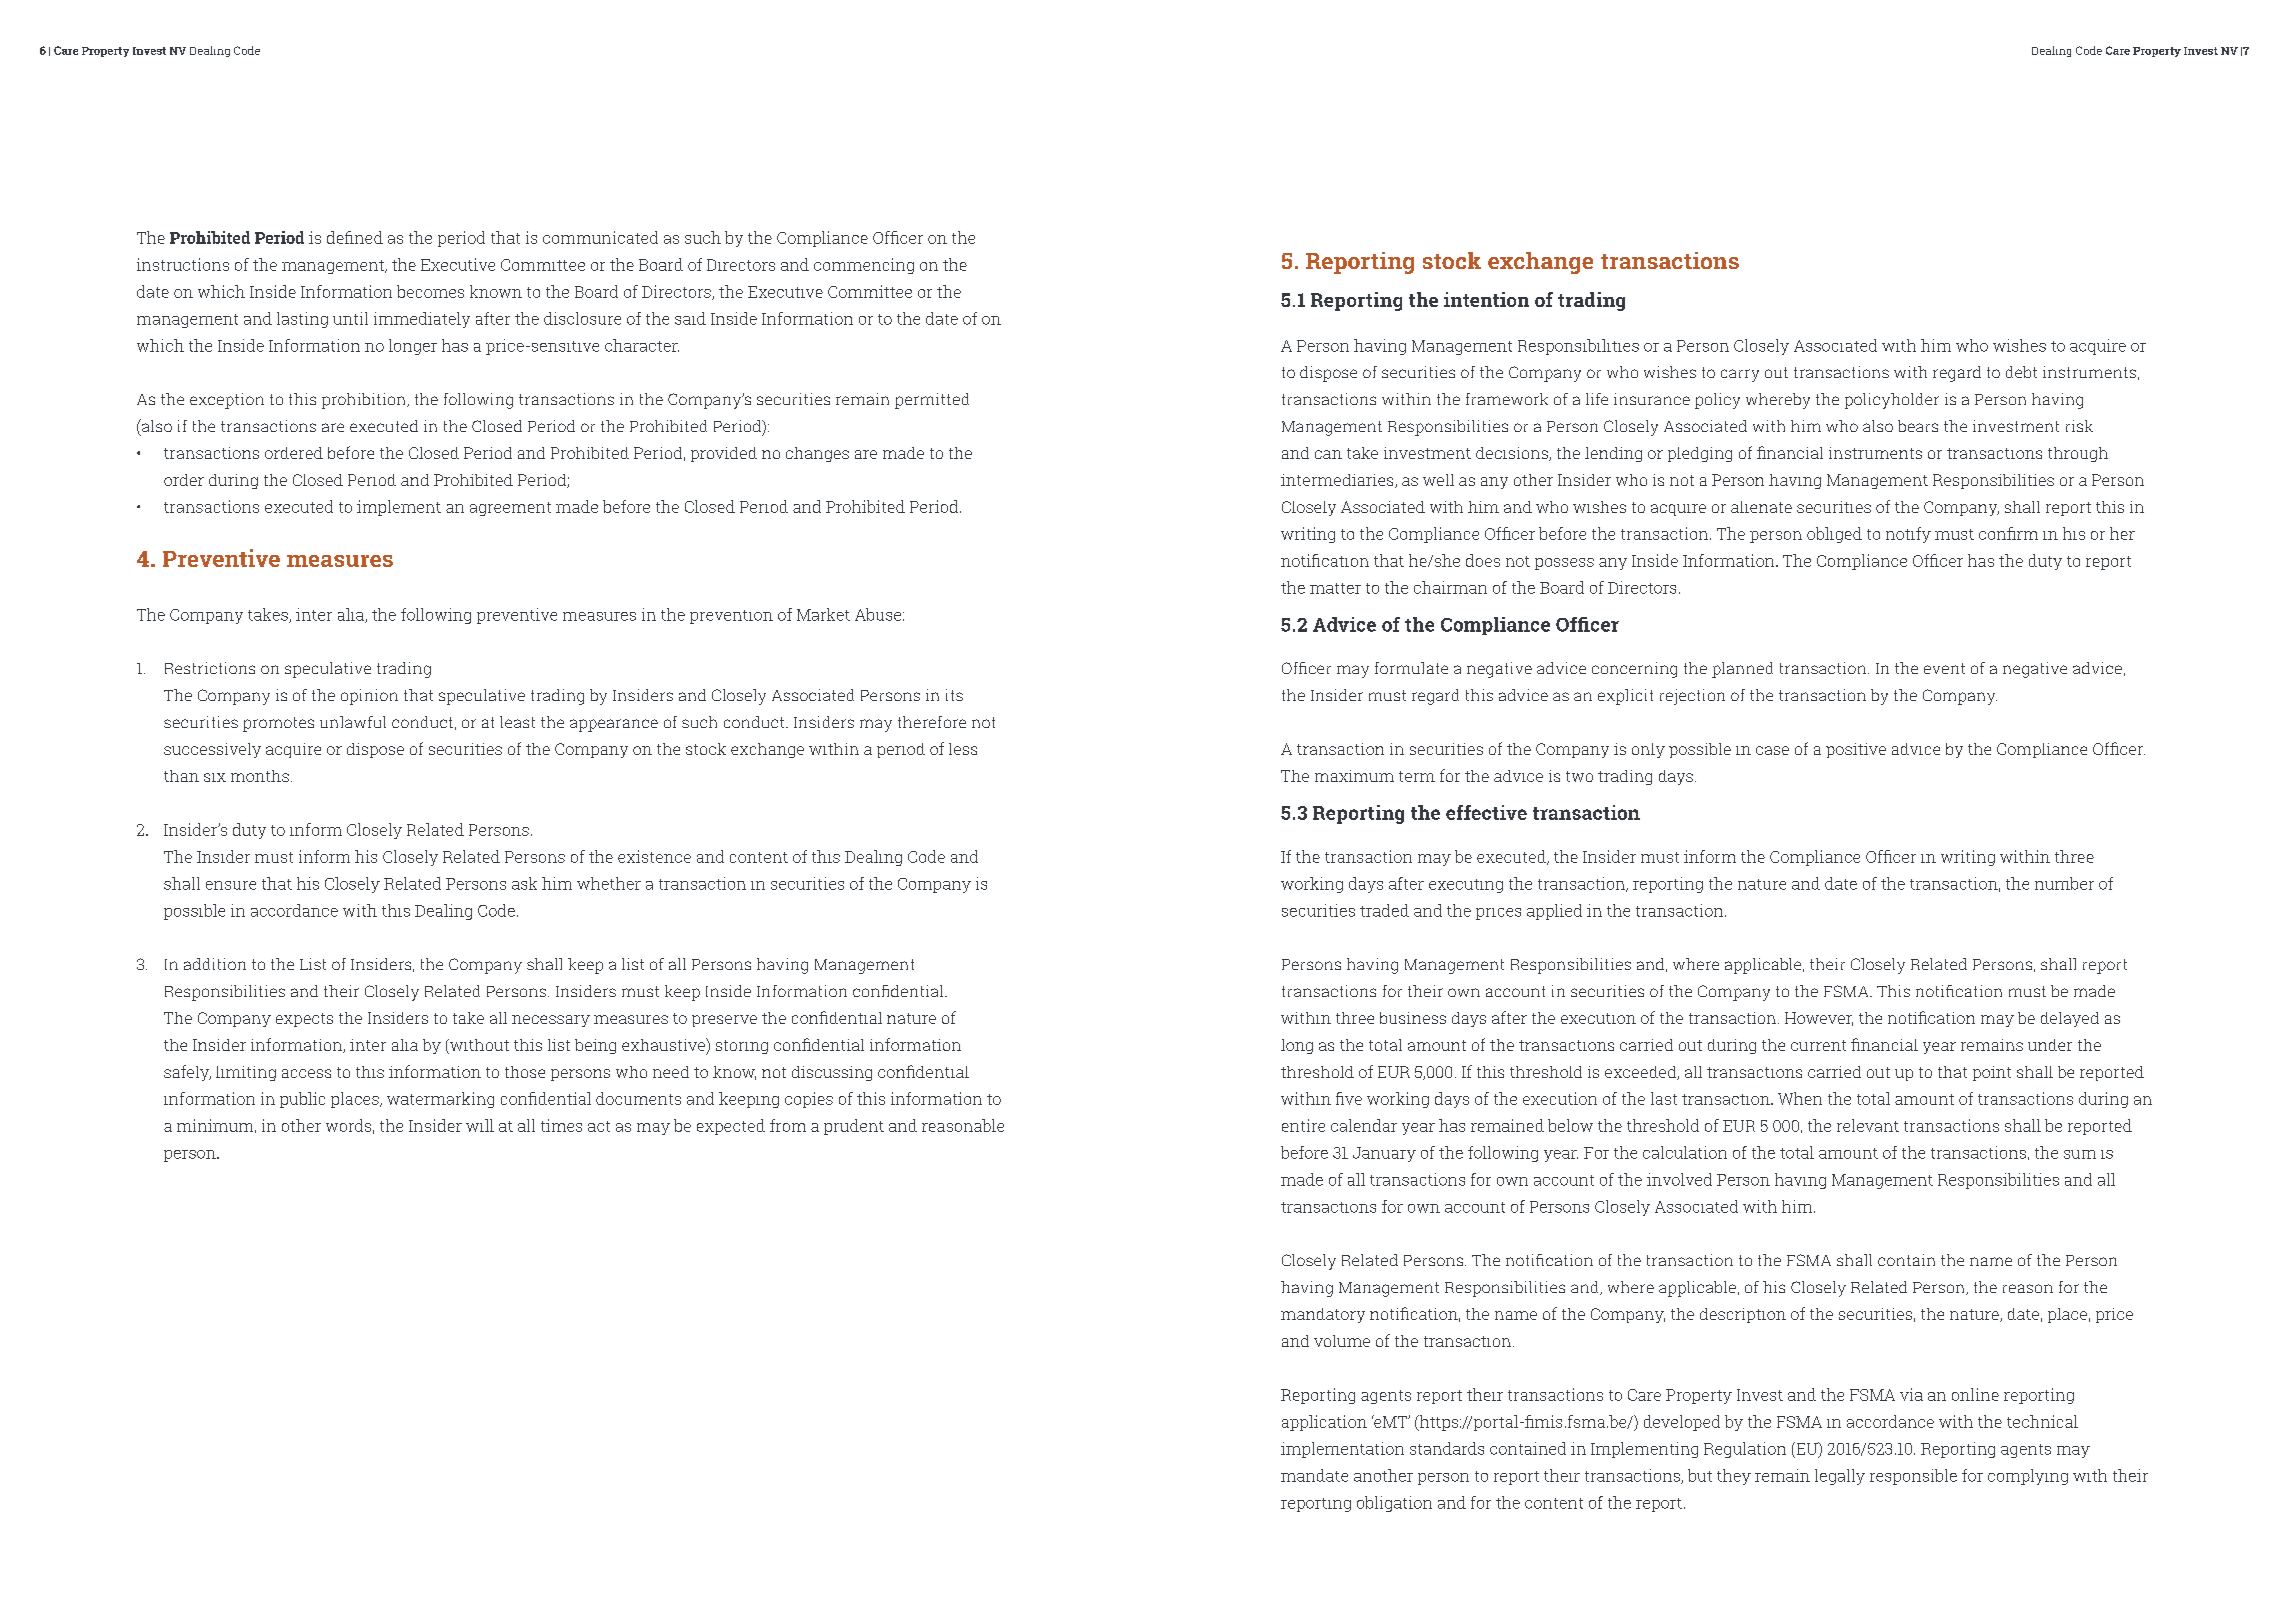  Describe the element at coordinates (1740, 375) in the screenshot. I see `carry` at that location.
